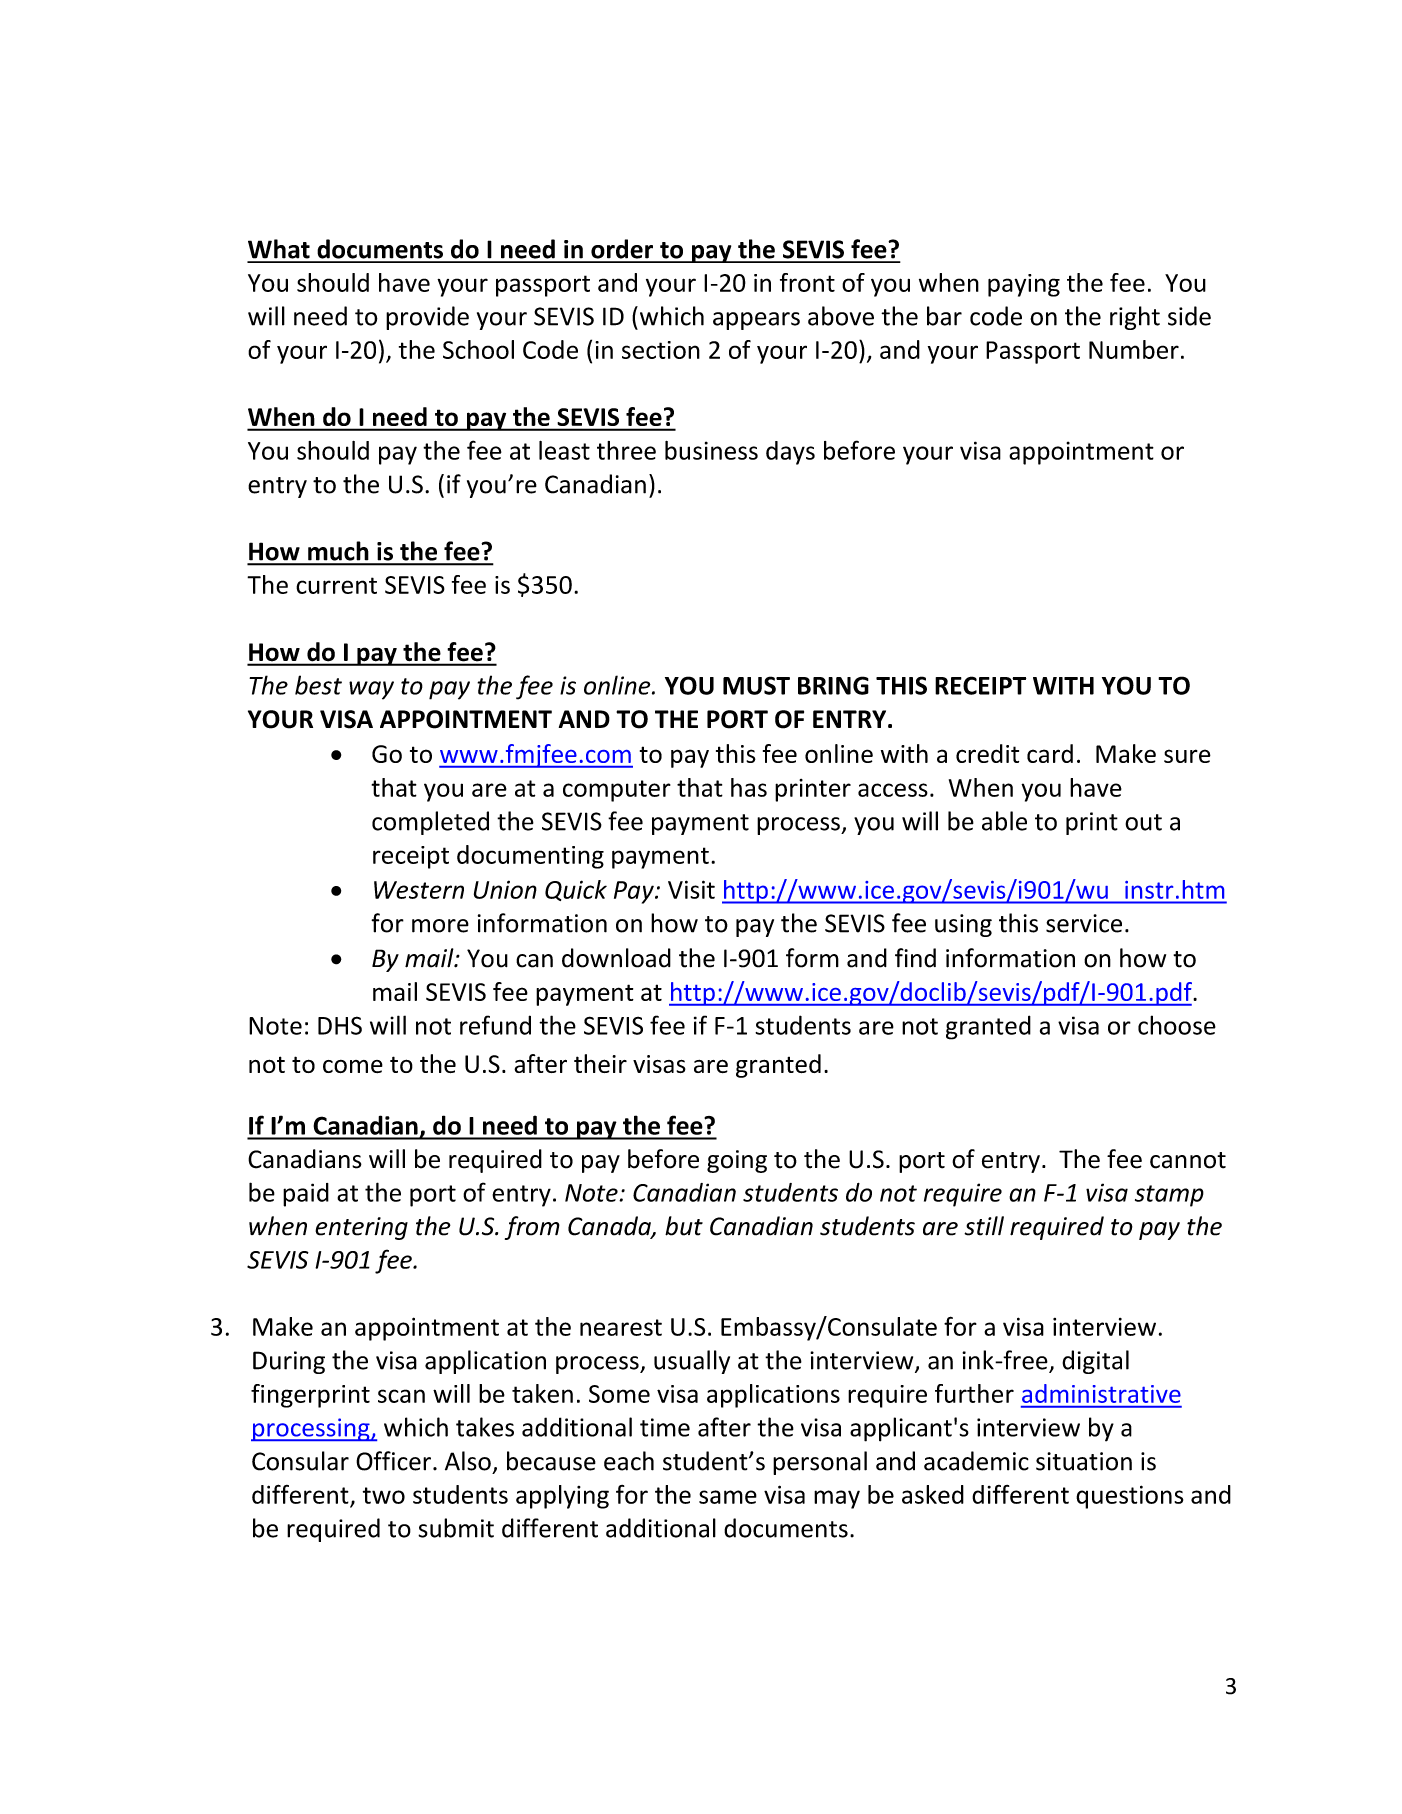 This document has width=1402, height=1814. What do you see at coordinates (737, 1161) in the document?
I see `going` at bounding box center [737, 1161].
